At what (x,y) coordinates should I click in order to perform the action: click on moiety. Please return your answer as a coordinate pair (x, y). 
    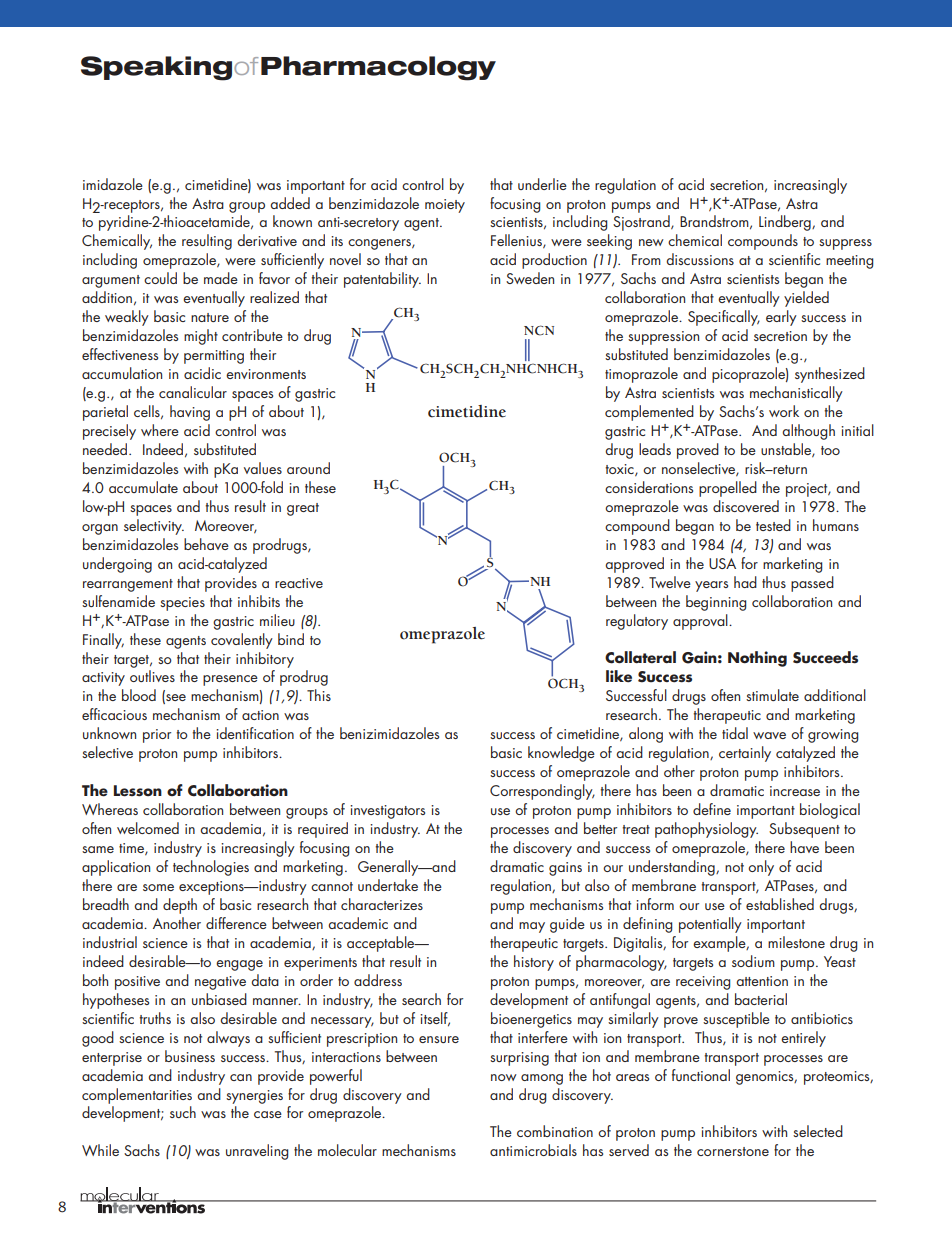
    Looking at the image, I should click on (445, 206).
